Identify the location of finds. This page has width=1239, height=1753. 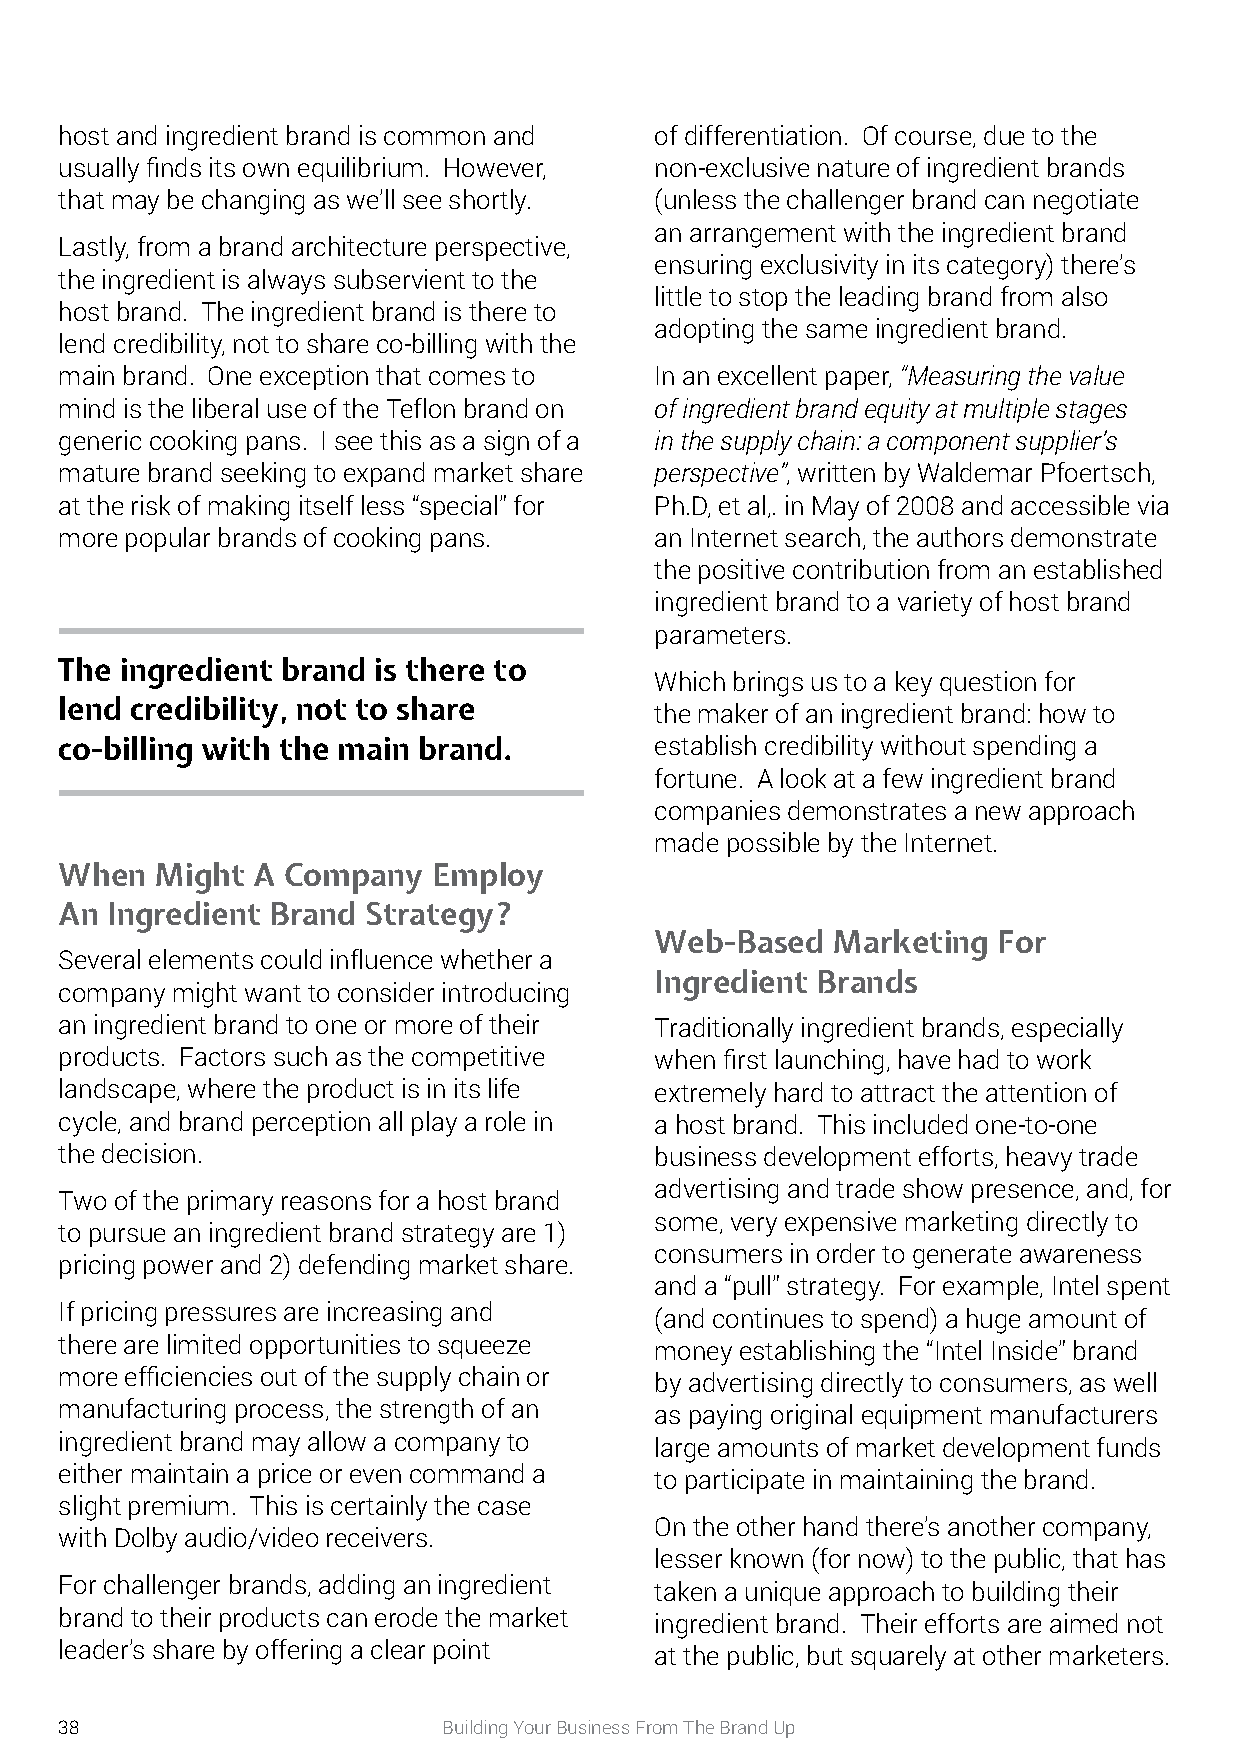
(174, 167).
